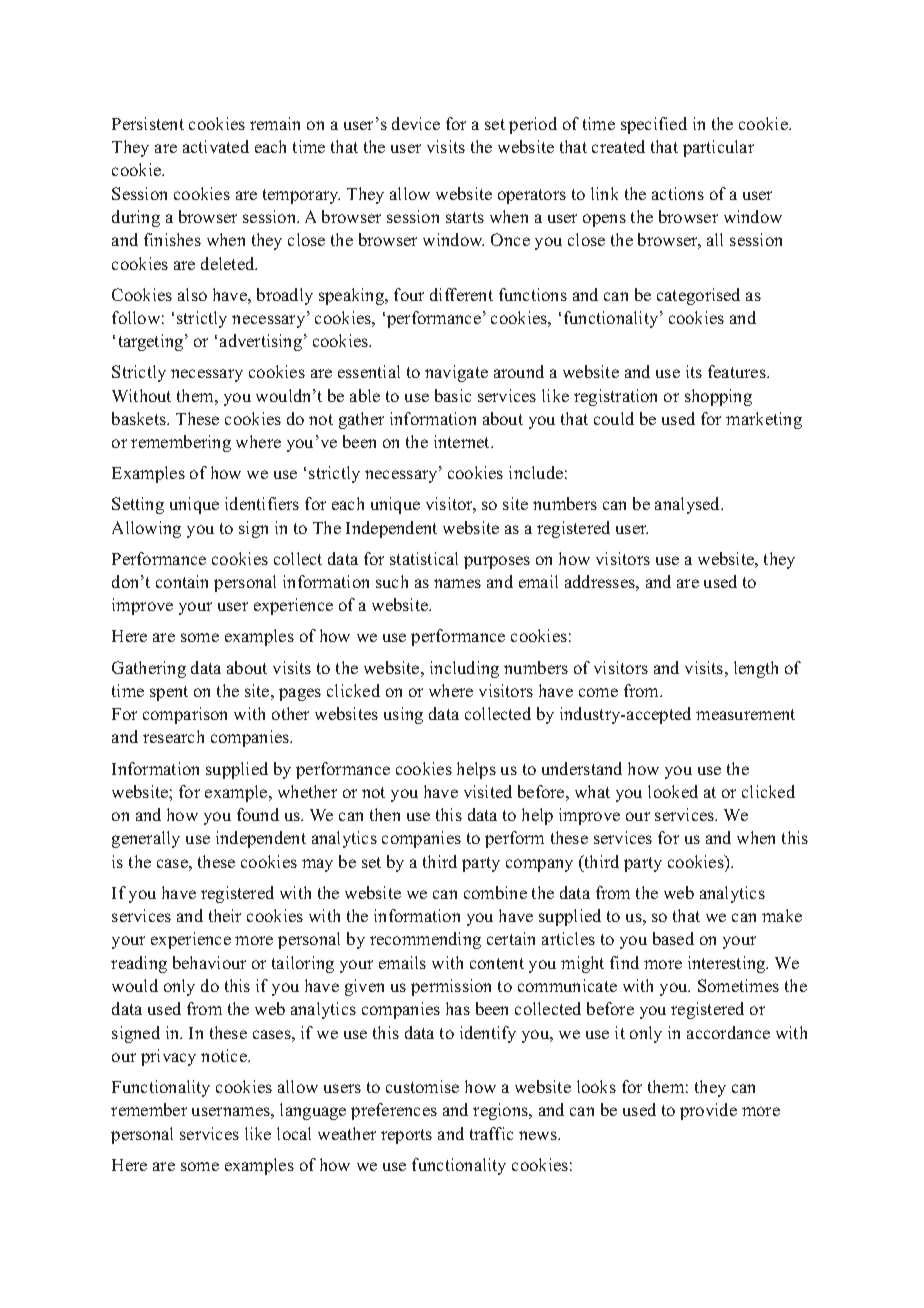 This page has width=924, height=1308. What do you see at coordinates (216, 146) in the page?
I see `activated` at bounding box center [216, 146].
